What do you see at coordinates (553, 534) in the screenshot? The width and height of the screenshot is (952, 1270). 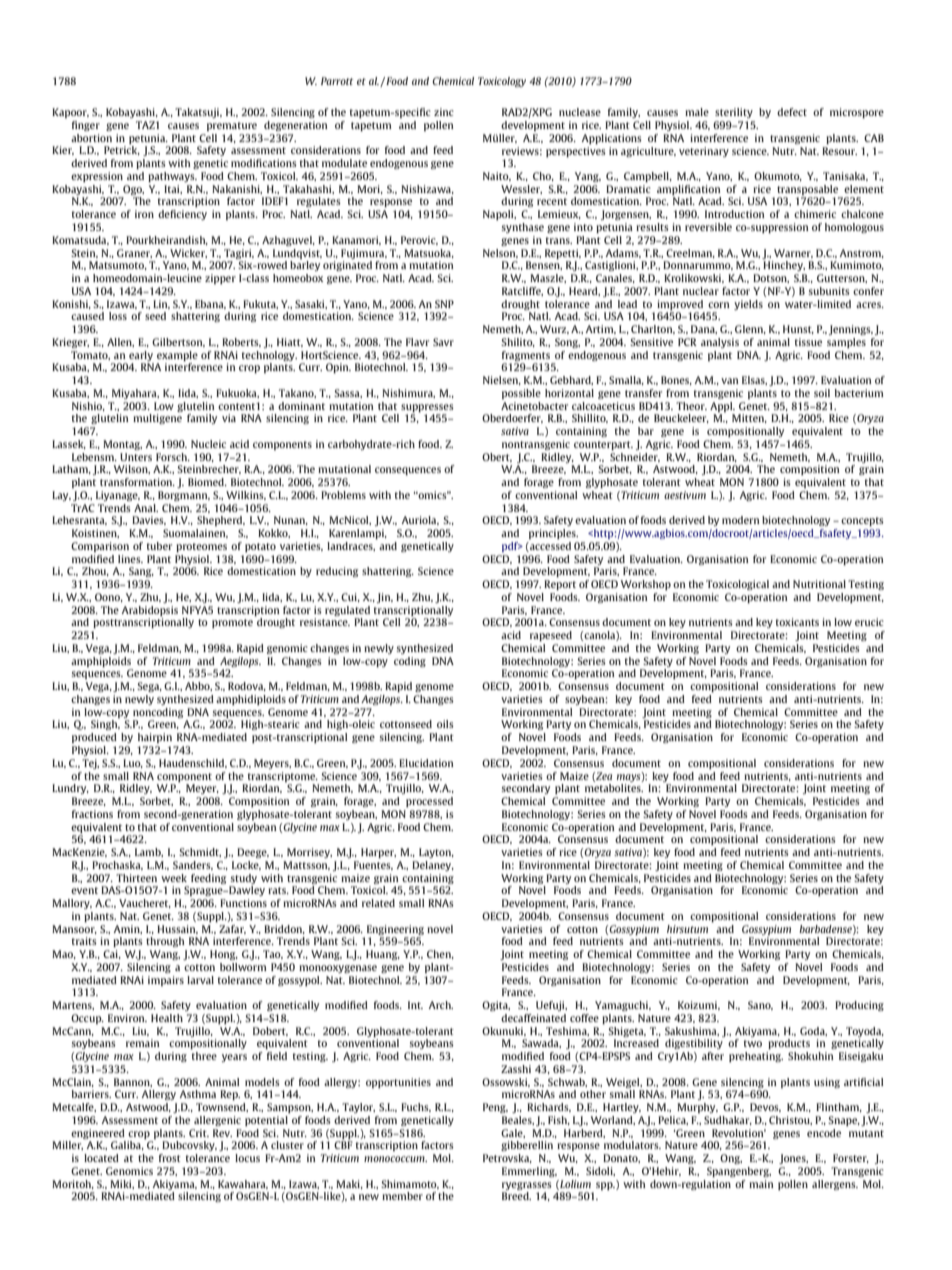 I see `principles` at bounding box center [553, 534].
